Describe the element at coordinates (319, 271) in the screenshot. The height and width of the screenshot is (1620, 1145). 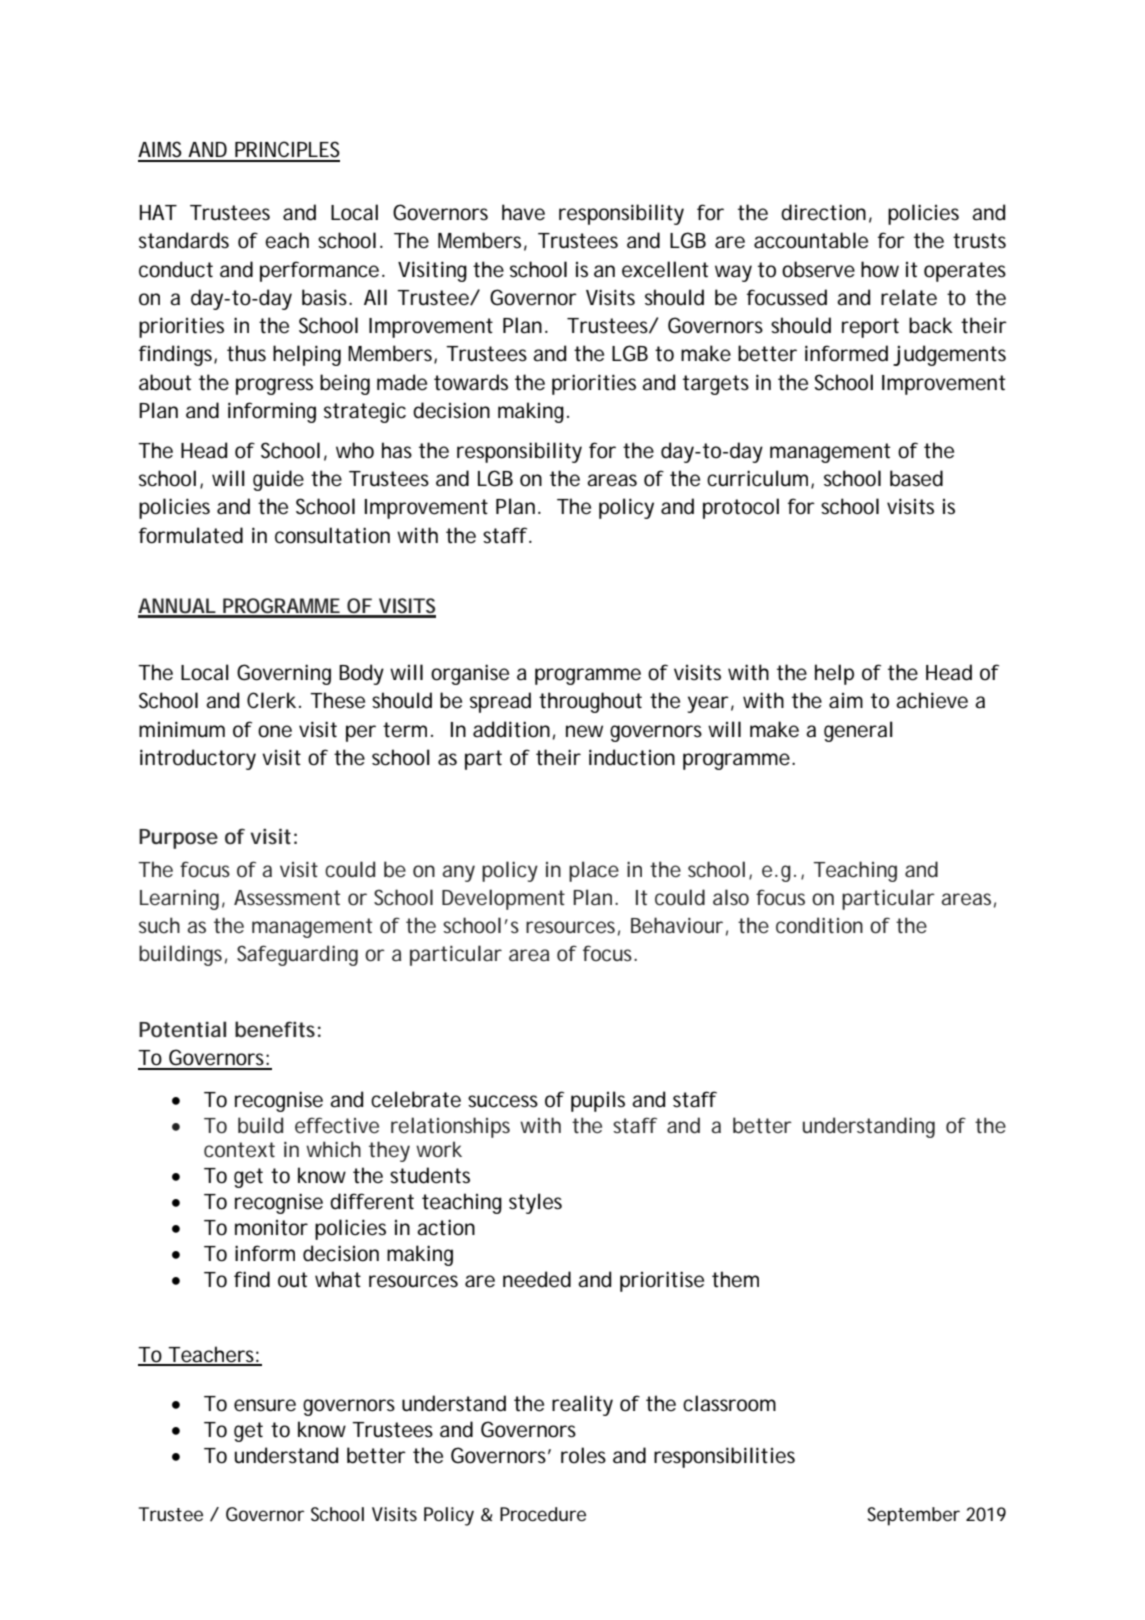
I see `performance` at that location.
